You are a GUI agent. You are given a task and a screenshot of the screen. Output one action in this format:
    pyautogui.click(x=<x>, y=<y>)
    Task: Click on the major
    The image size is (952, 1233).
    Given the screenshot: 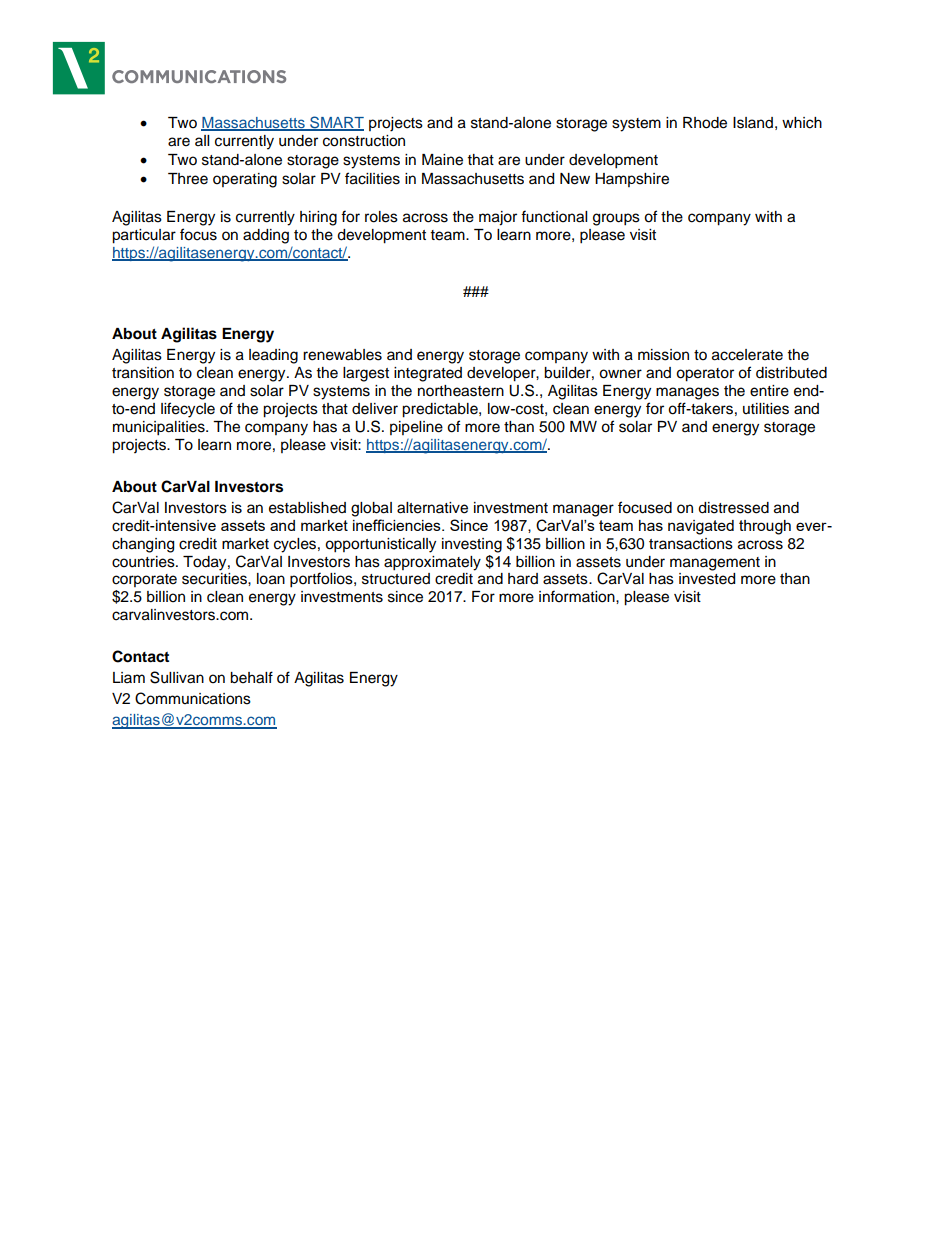 What is the action you would take?
    pyautogui.click(x=498, y=218)
